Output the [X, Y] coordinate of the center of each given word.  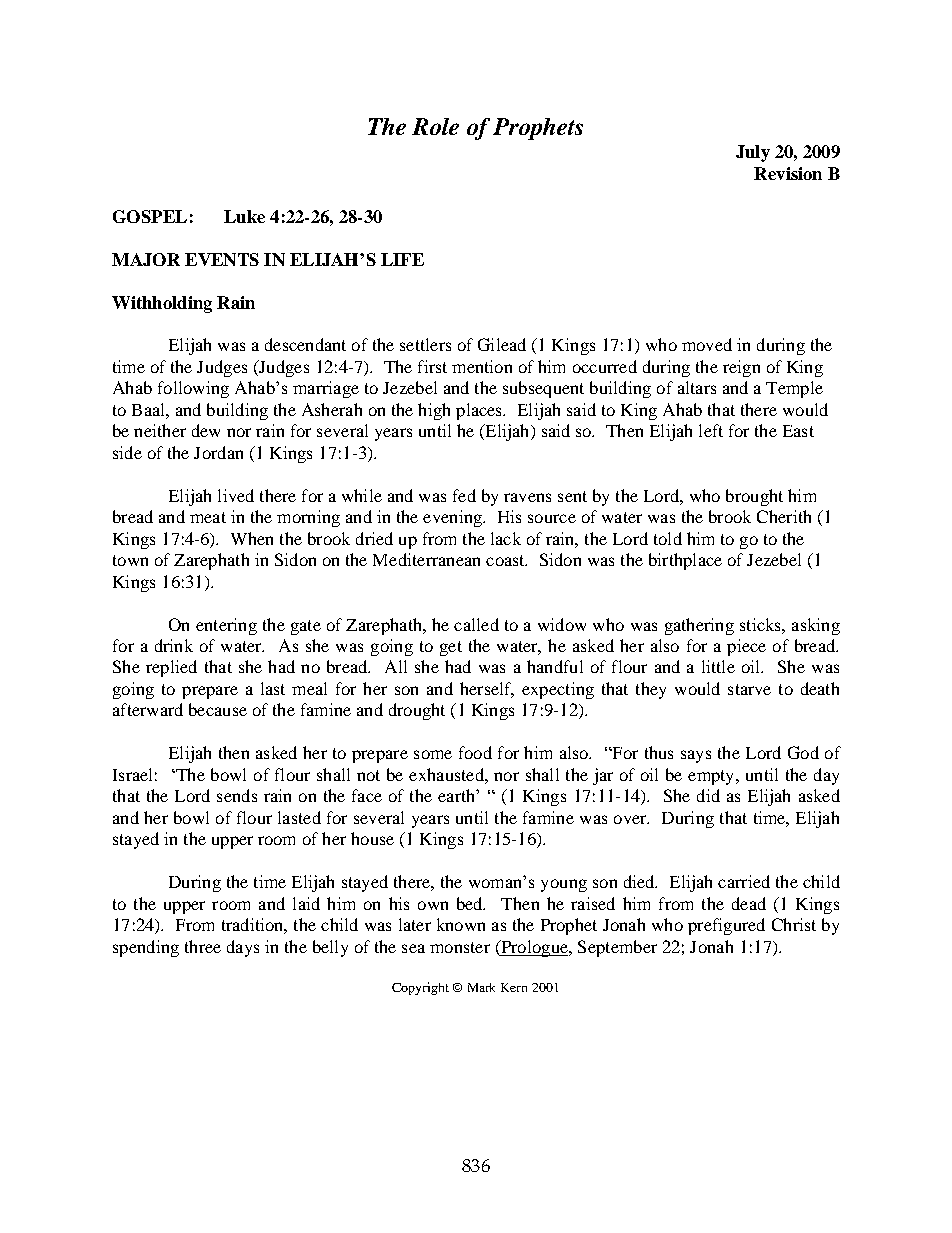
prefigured [726, 926]
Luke [244, 216]
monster [460, 947]
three [203, 946]
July [753, 153]
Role [435, 126]
